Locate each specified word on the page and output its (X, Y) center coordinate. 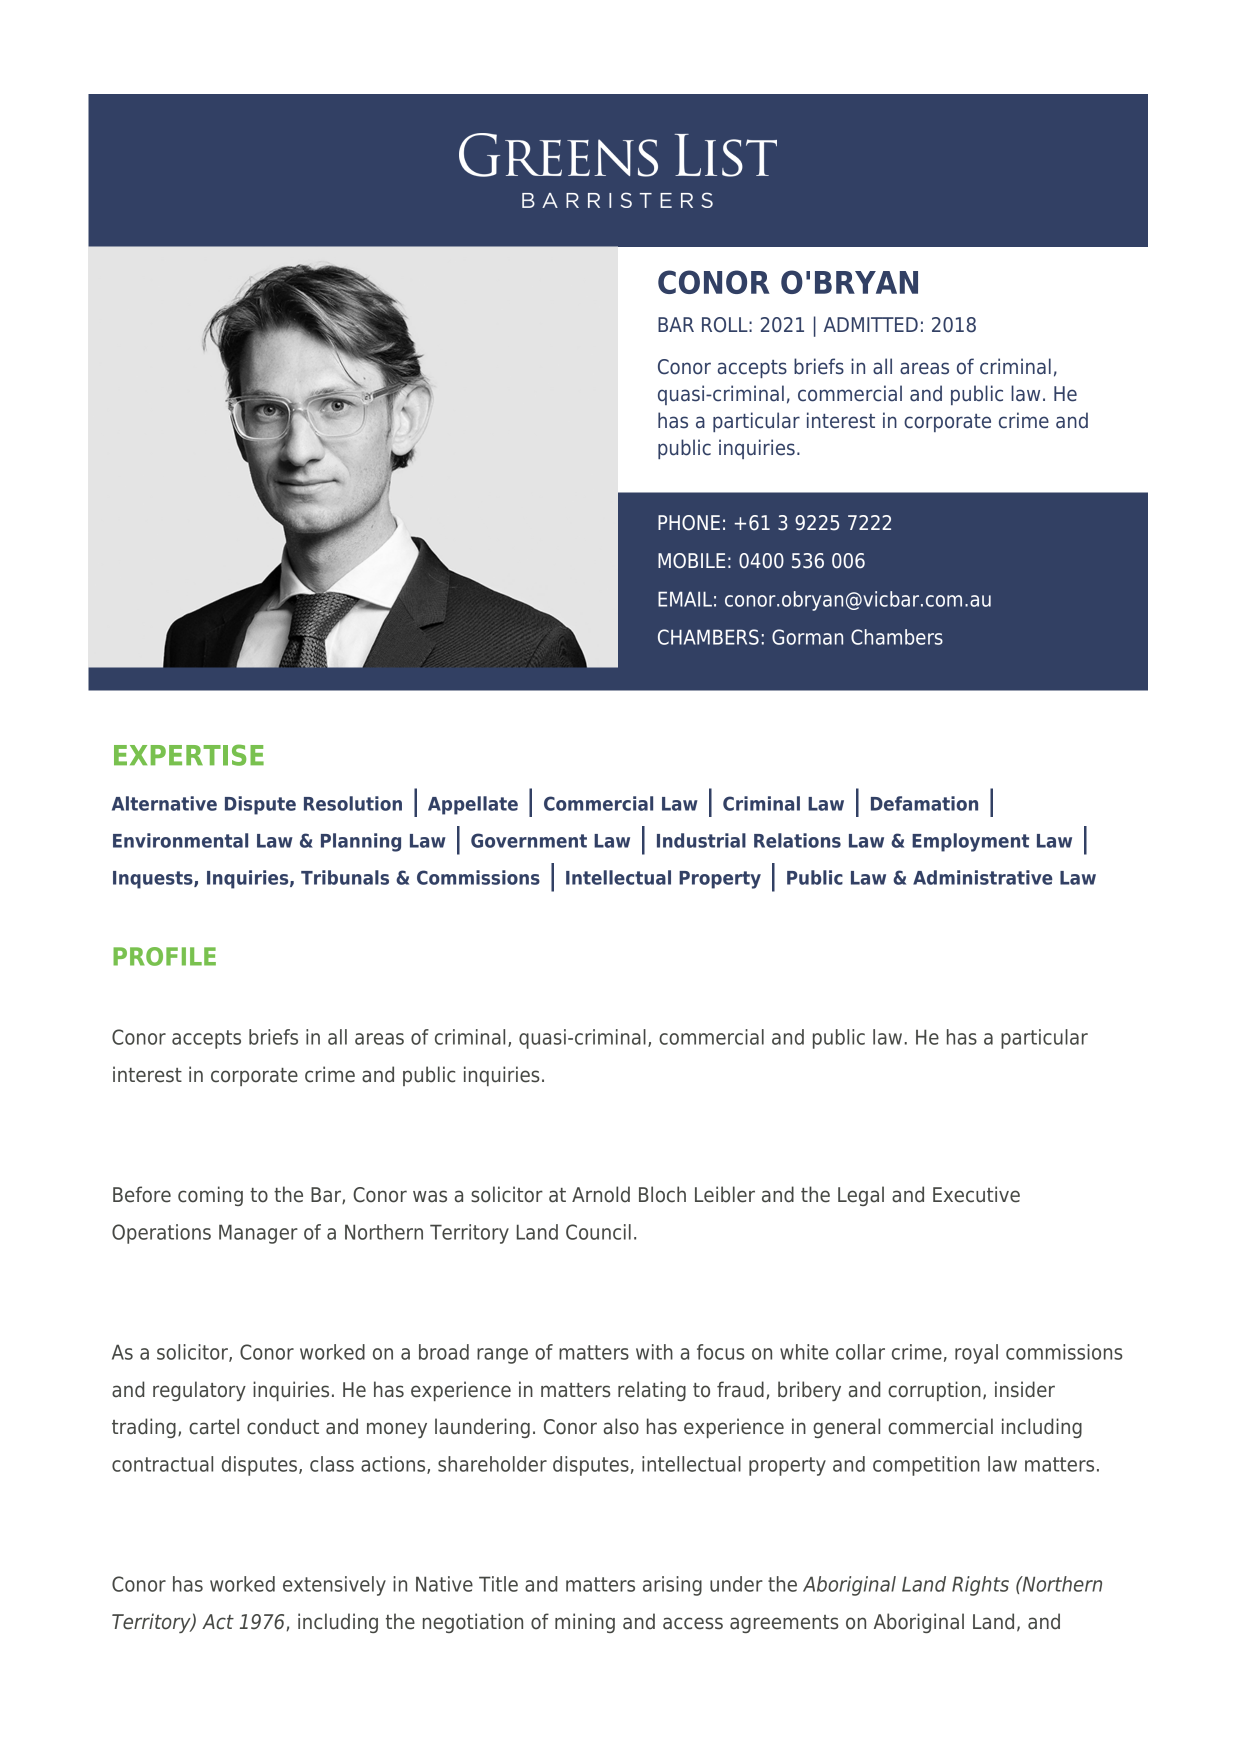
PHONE (689, 523)
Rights (980, 1586)
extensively (334, 1586)
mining (585, 1623)
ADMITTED (871, 324)
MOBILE (691, 561)
